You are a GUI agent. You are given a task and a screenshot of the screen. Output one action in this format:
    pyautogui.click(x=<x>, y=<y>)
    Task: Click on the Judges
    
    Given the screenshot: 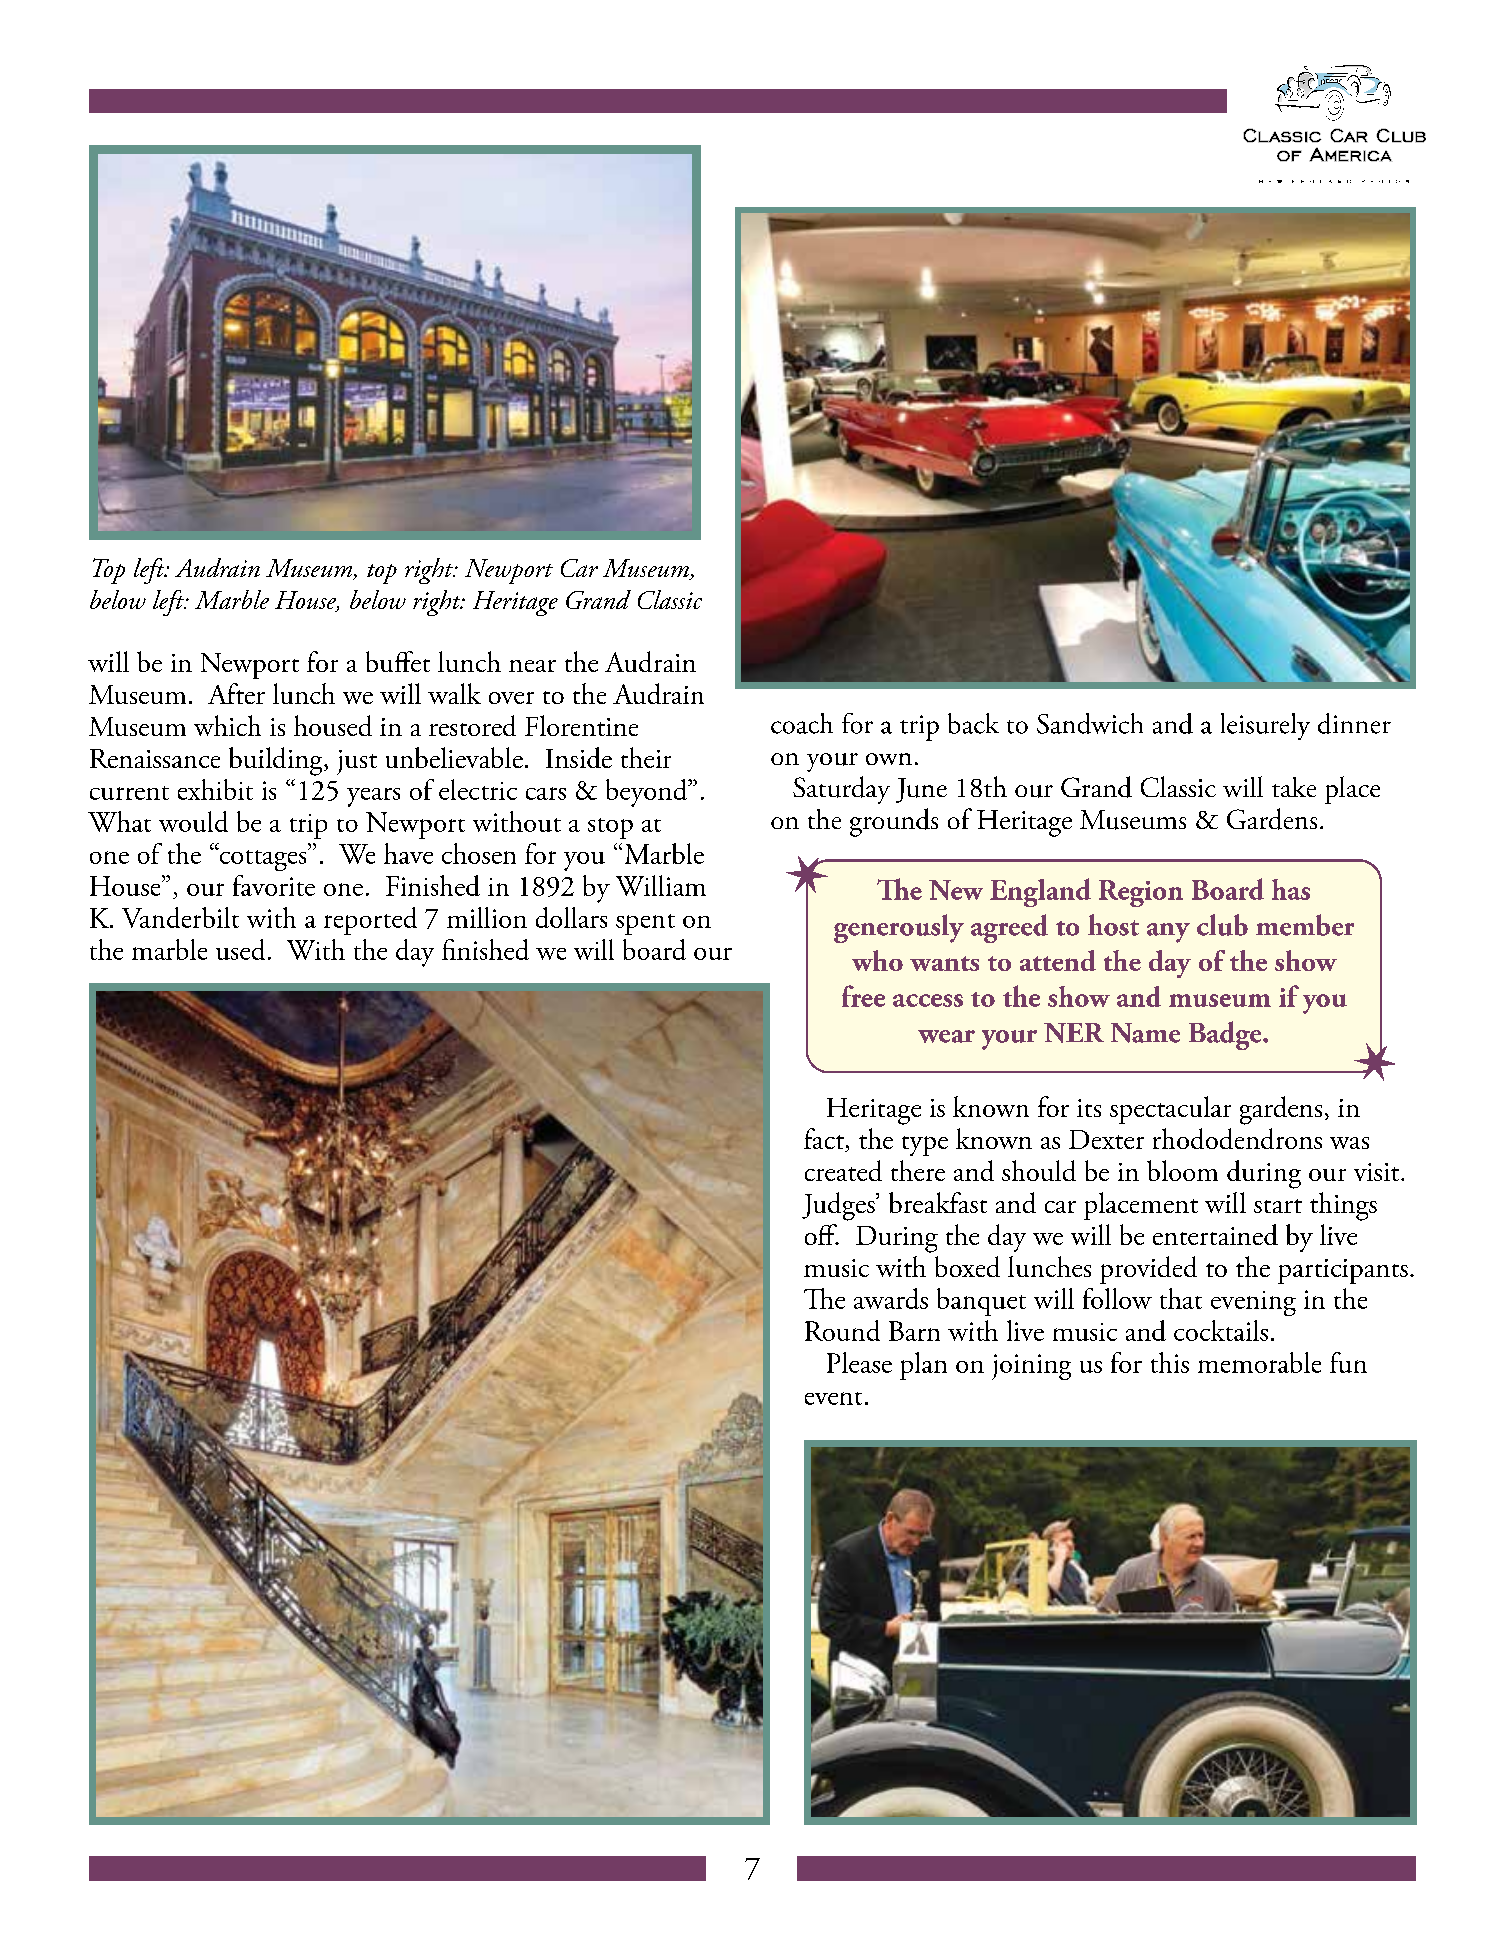 What is the action you would take?
    pyautogui.click(x=839, y=1206)
